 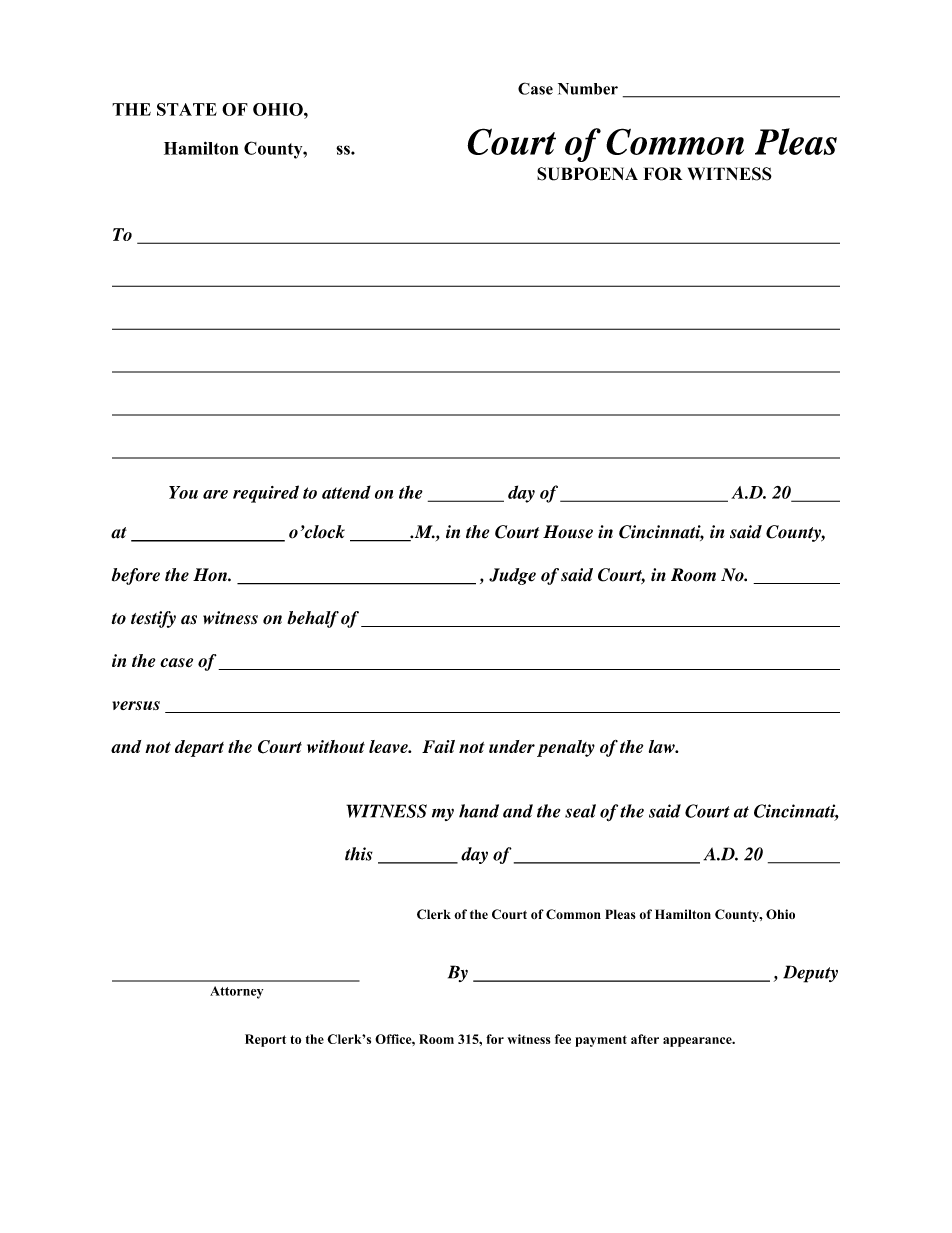 I want to click on attend, so click(x=346, y=492).
